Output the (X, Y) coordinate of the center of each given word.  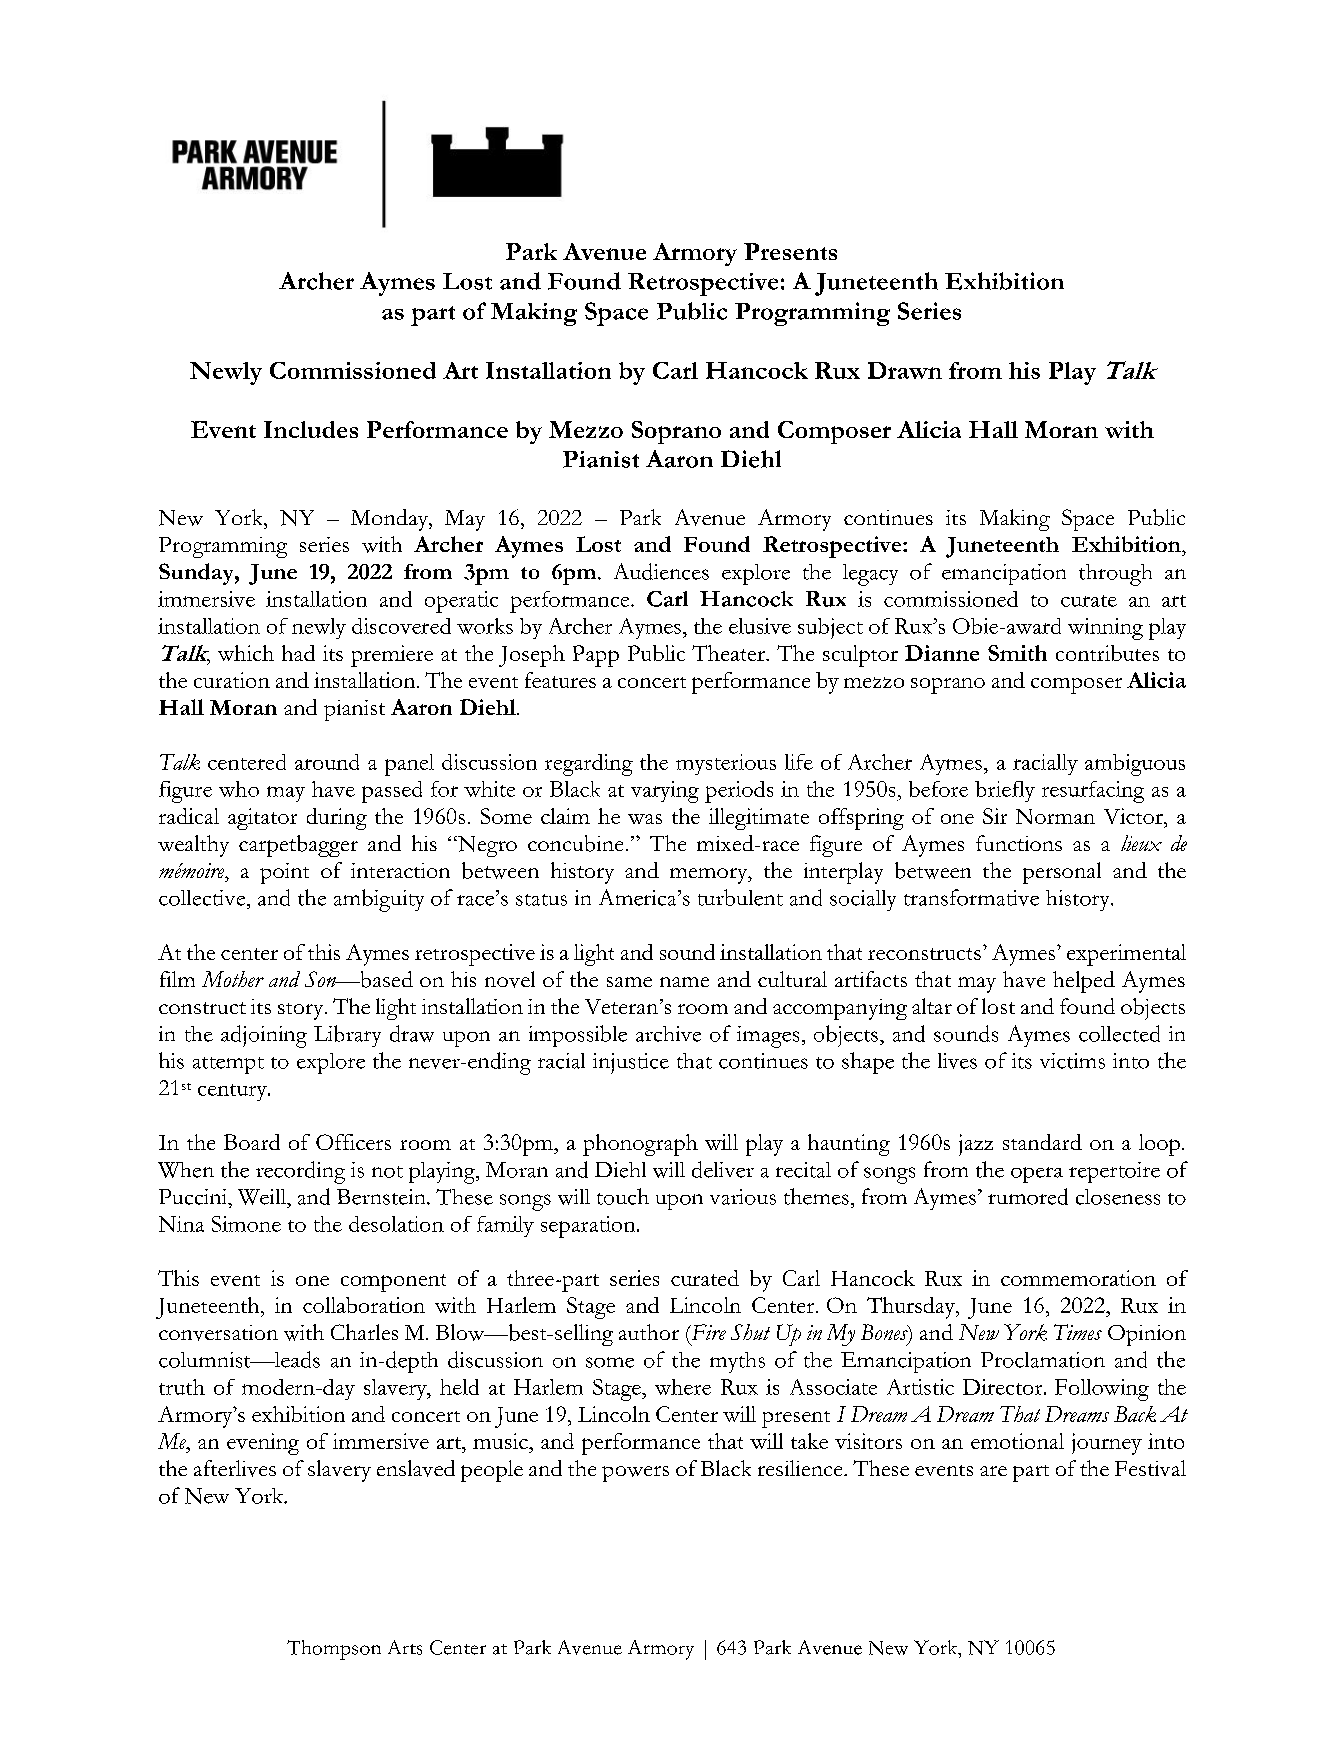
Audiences (661, 571)
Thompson (334, 1650)
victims (1072, 1061)
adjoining (264, 1036)
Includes (311, 429)
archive (668, 1034)
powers (635, 1474)
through (1115, 575)
